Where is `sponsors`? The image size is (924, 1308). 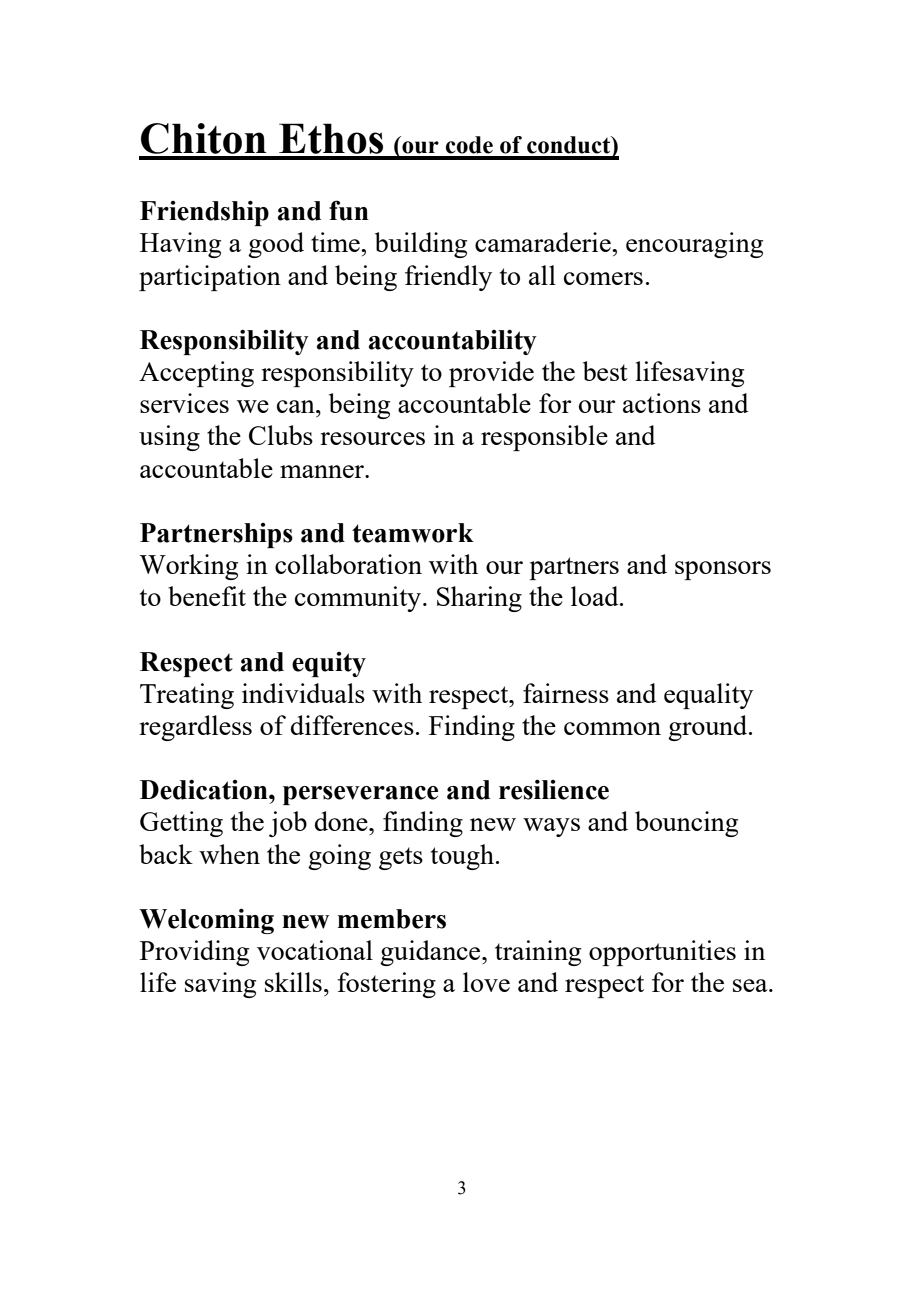
sponsors is located at coordinates (723, 570).
